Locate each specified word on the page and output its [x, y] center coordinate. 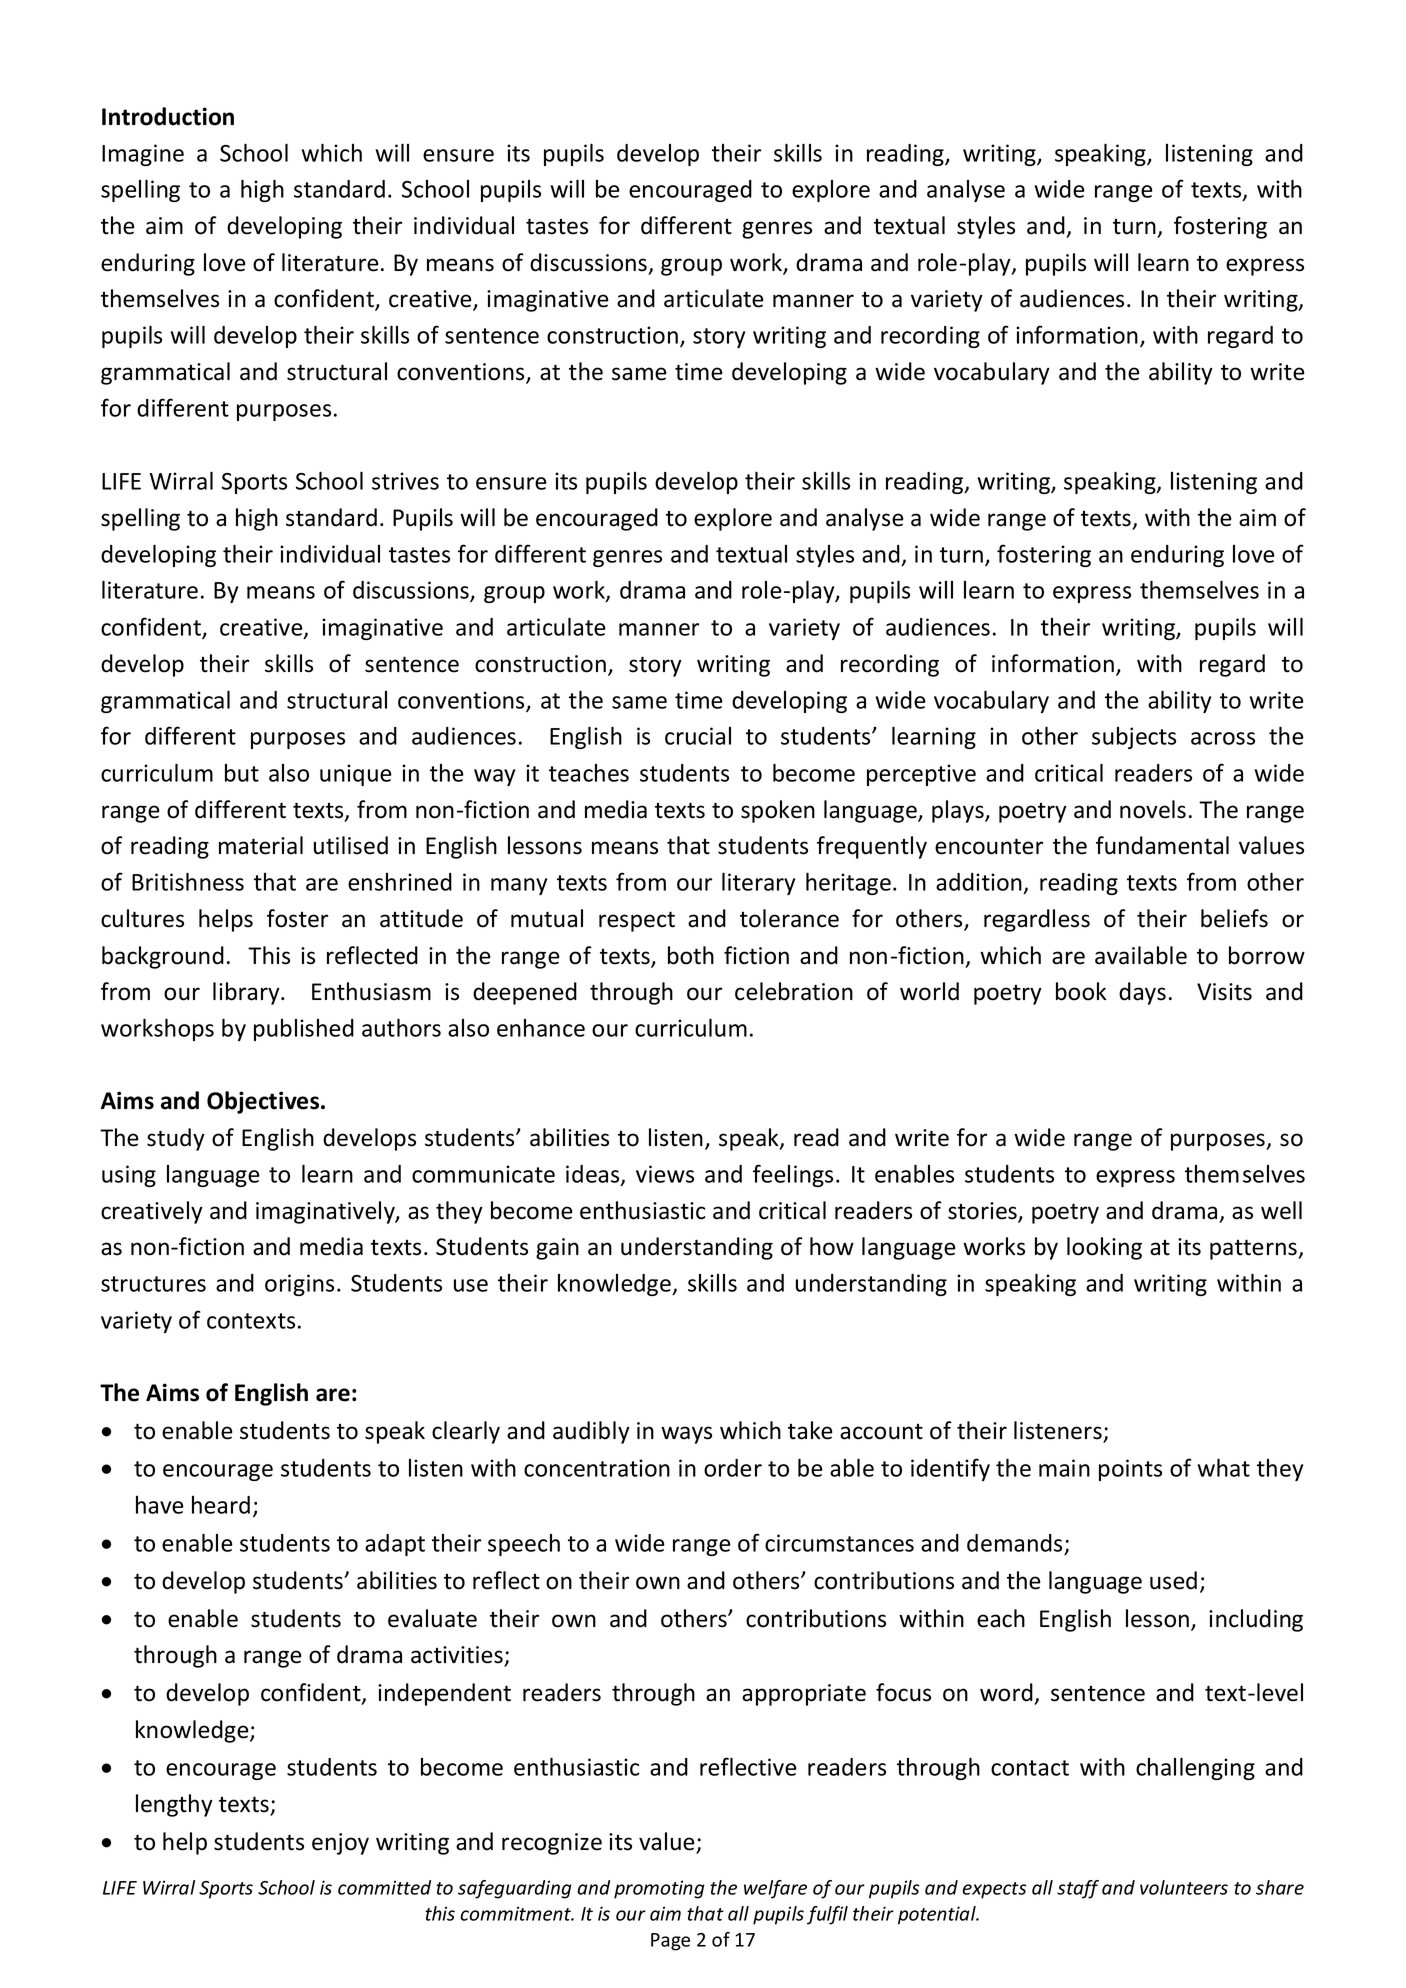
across [1223, 738]
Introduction [168, 116]
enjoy [340, 1844]
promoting [659, 1889]
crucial [698, 736]
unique [356, 775]
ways [686, 1435]
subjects [1134, 738]
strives [405, 481]
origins [299, 1285]
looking [1104, 1248]
